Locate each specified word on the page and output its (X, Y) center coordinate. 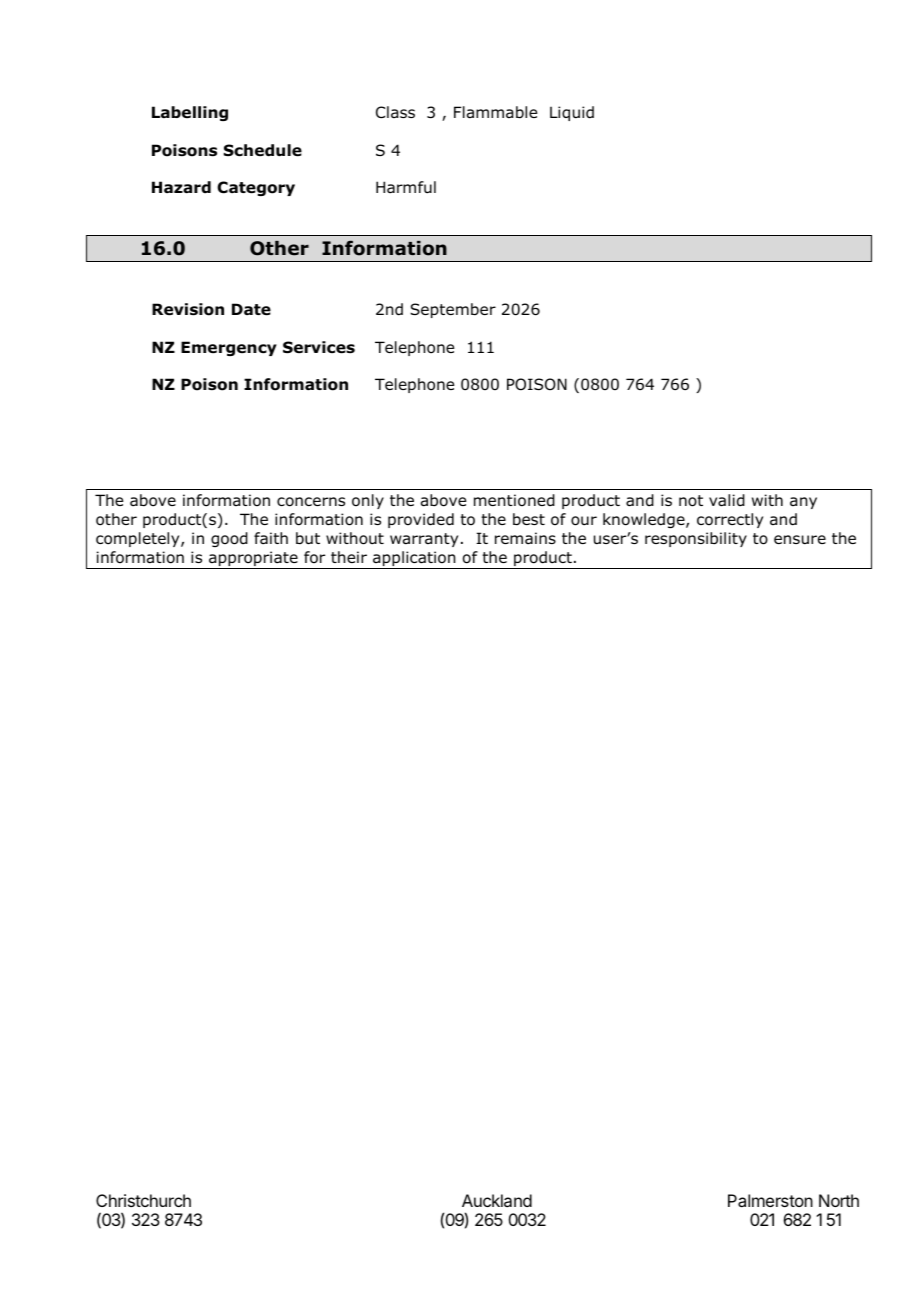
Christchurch (143, 1200)
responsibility (696, 539)
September (453, 310)
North (839, 1200)
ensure (800, 540)
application (414, 560)
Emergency (229, 348)
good (229, 539)
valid (727, 500)
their (349, 557)
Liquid (572, 113)
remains (525, 538)
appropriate (253, 560)
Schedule (263, 150)
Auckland (497, 1200)
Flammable (495, 112)
